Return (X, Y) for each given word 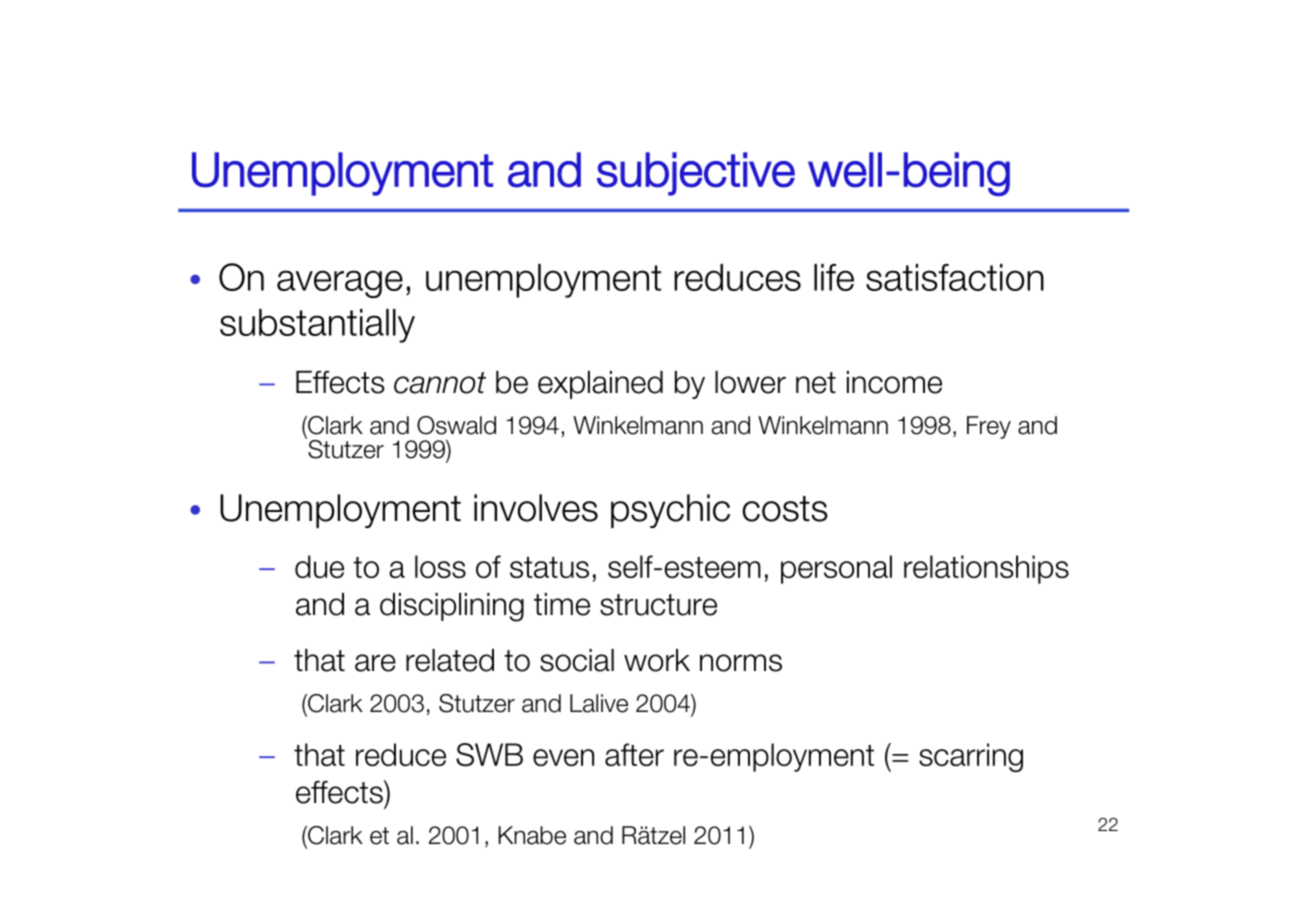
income (894, 382)
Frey (989, 427)
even (563, 757)
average (340, 284)
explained (600, 385)
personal (836, 569)
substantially (317, 326)
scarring (971, 757)
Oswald (456, 425)
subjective (696, 174)
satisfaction (955, 277)
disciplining (452, 607)
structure (658, 605)
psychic (670, 511)
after (634, 754)
